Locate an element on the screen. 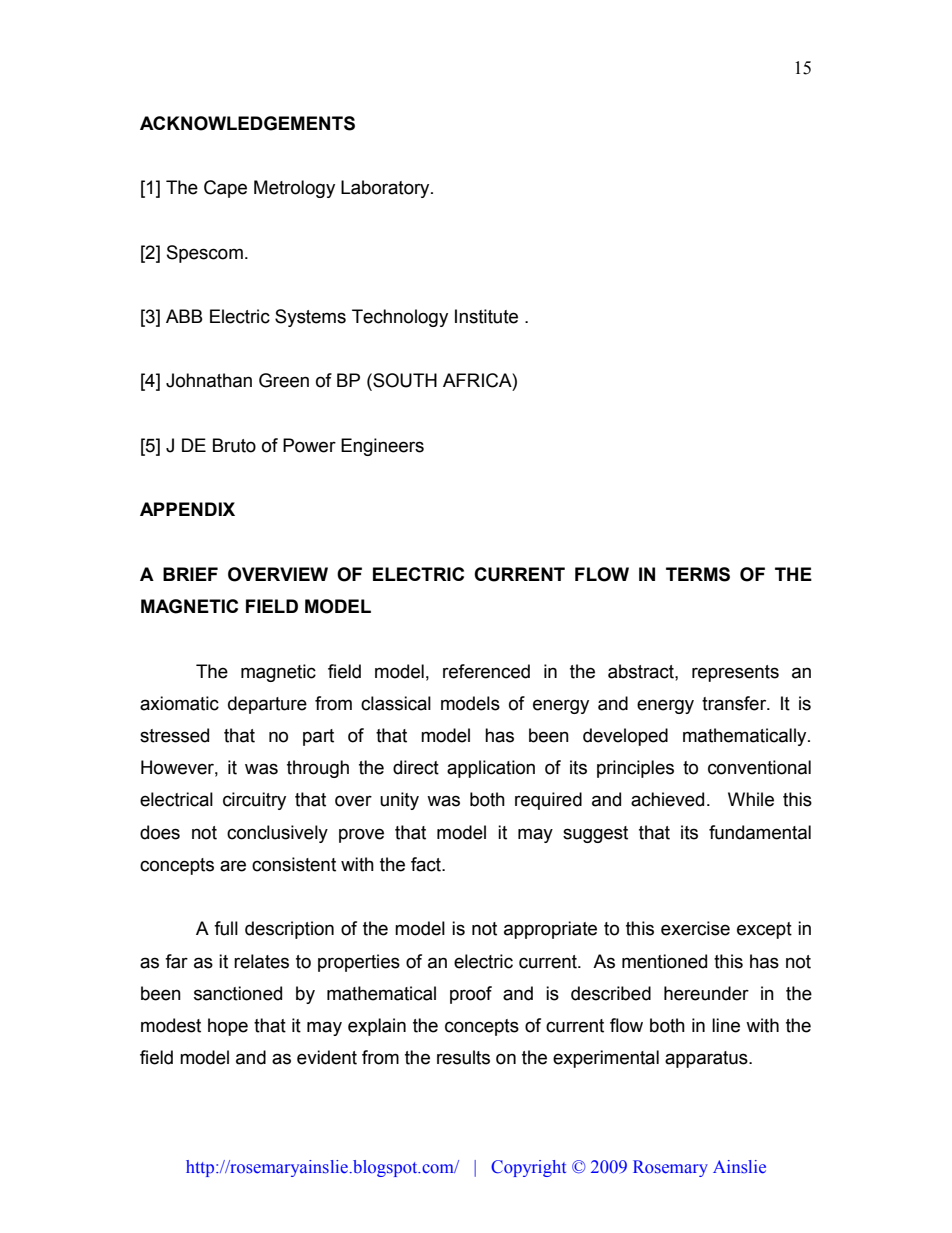 The width and height of the screenshot is (952, 1233). represents is located at coordinates (735, 673).
